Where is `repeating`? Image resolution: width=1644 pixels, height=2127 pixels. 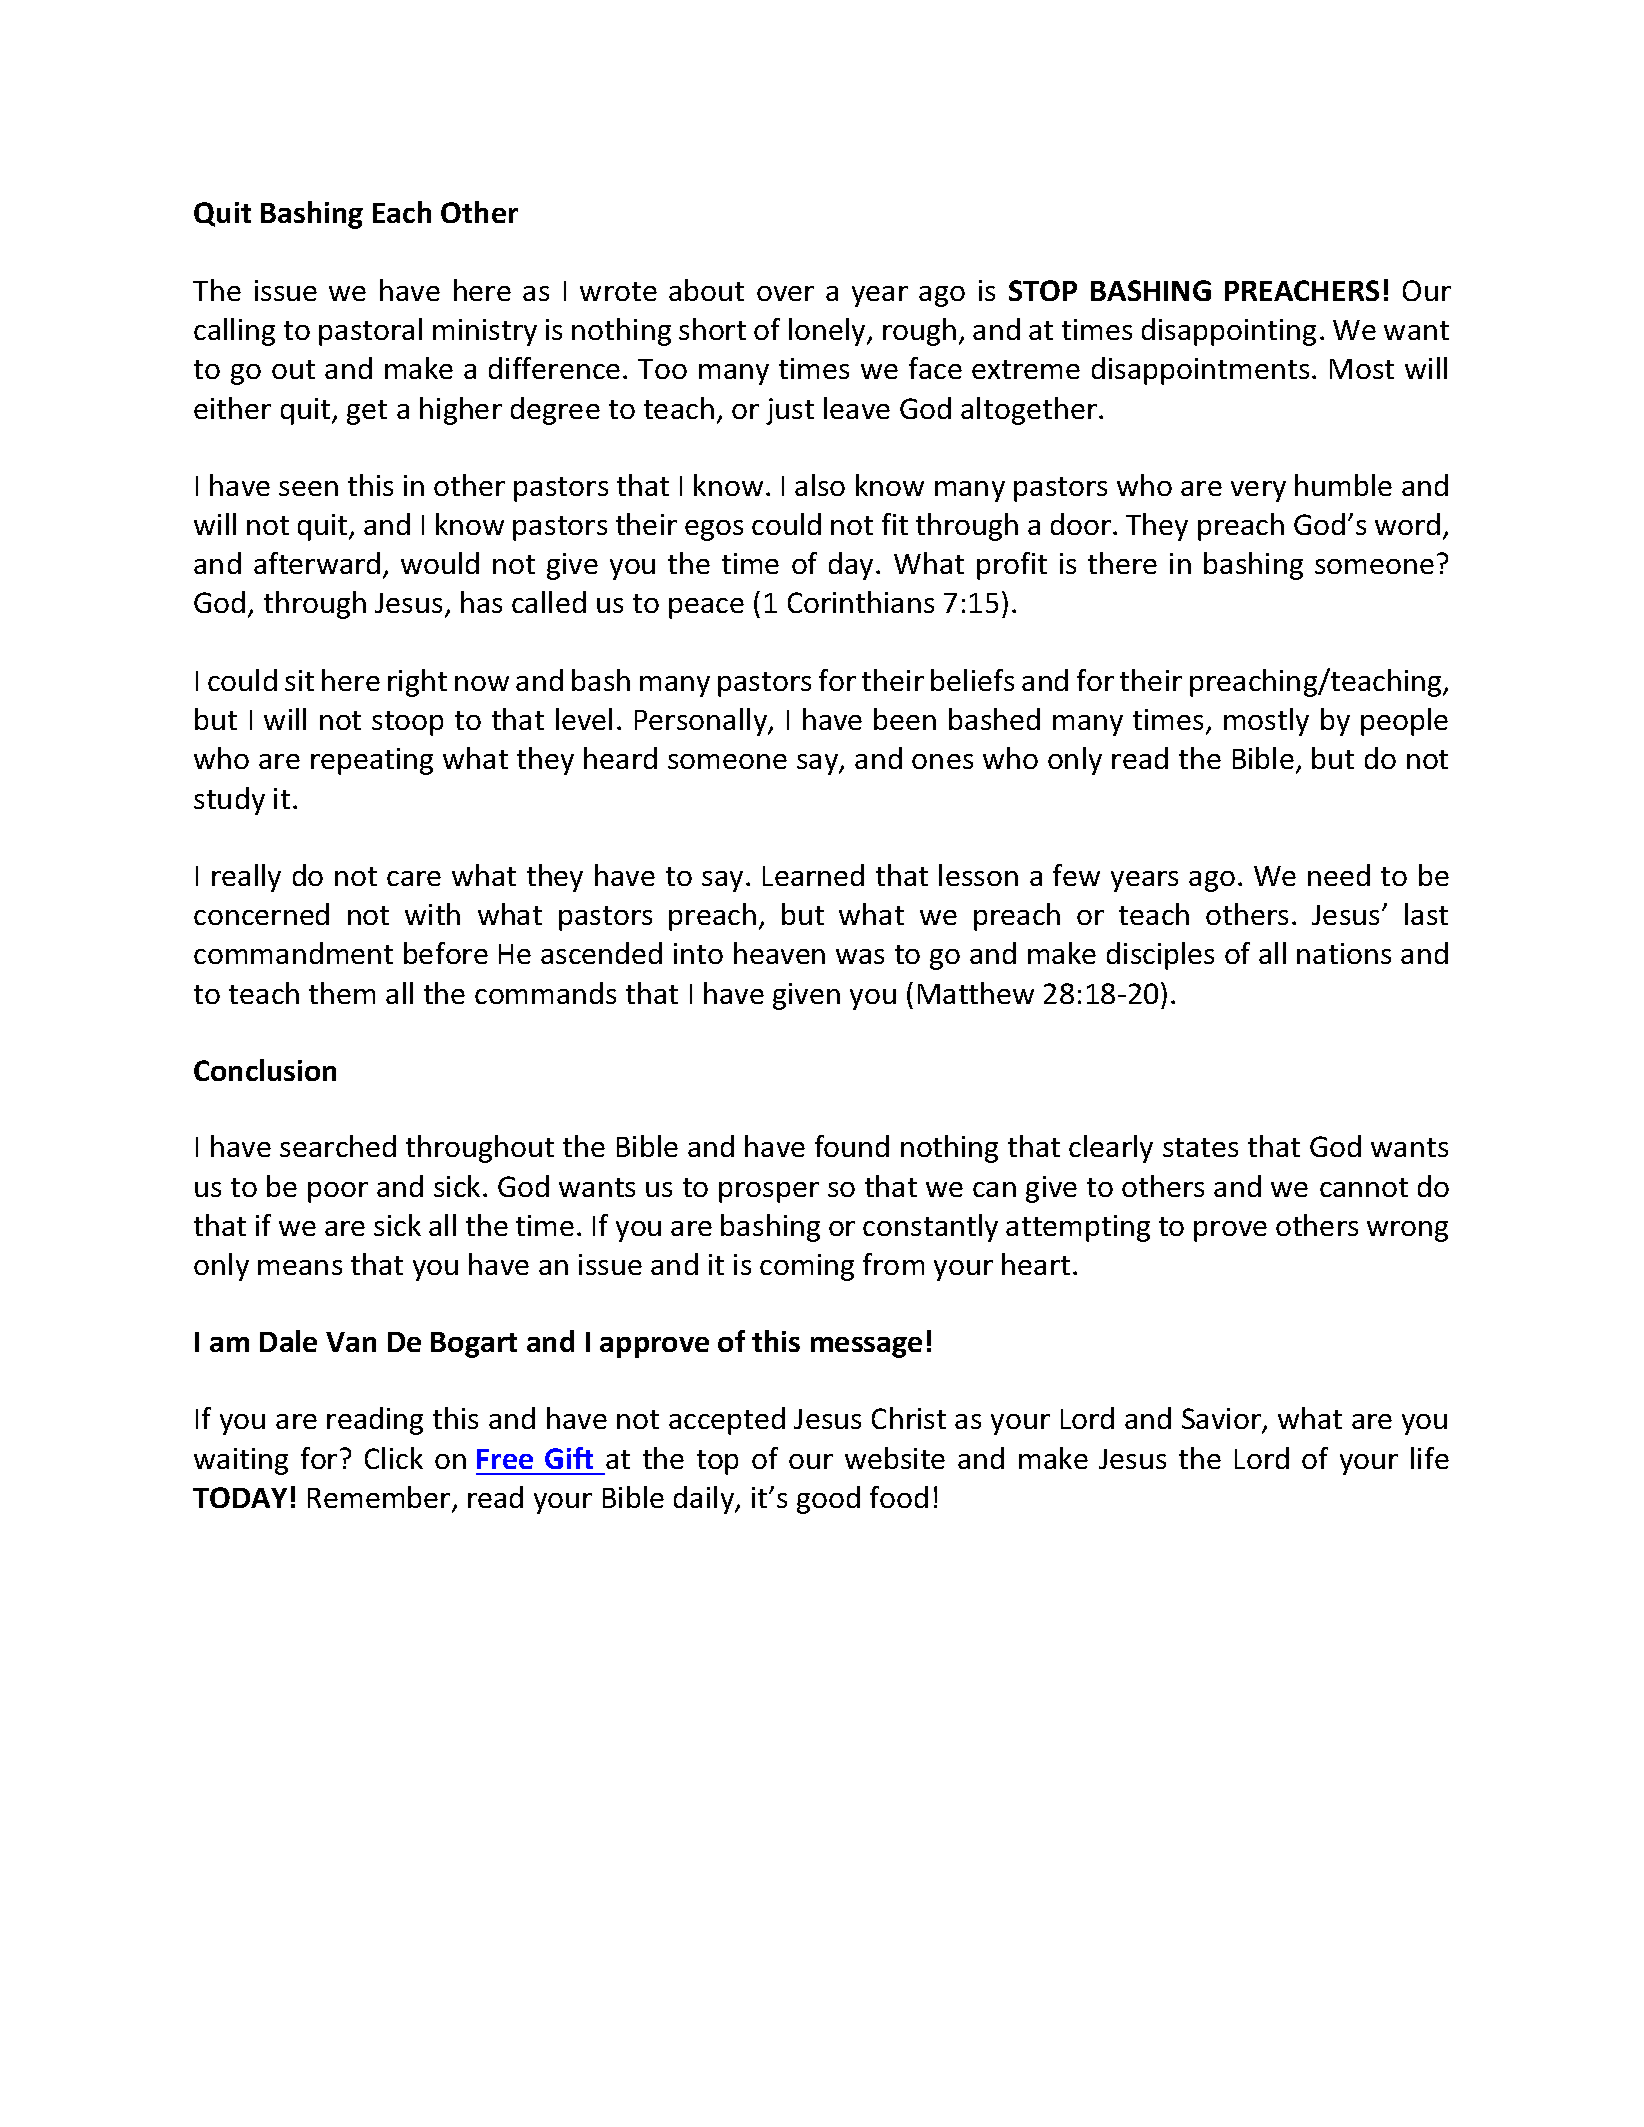
repeating is located at coordinates (372, 761).
